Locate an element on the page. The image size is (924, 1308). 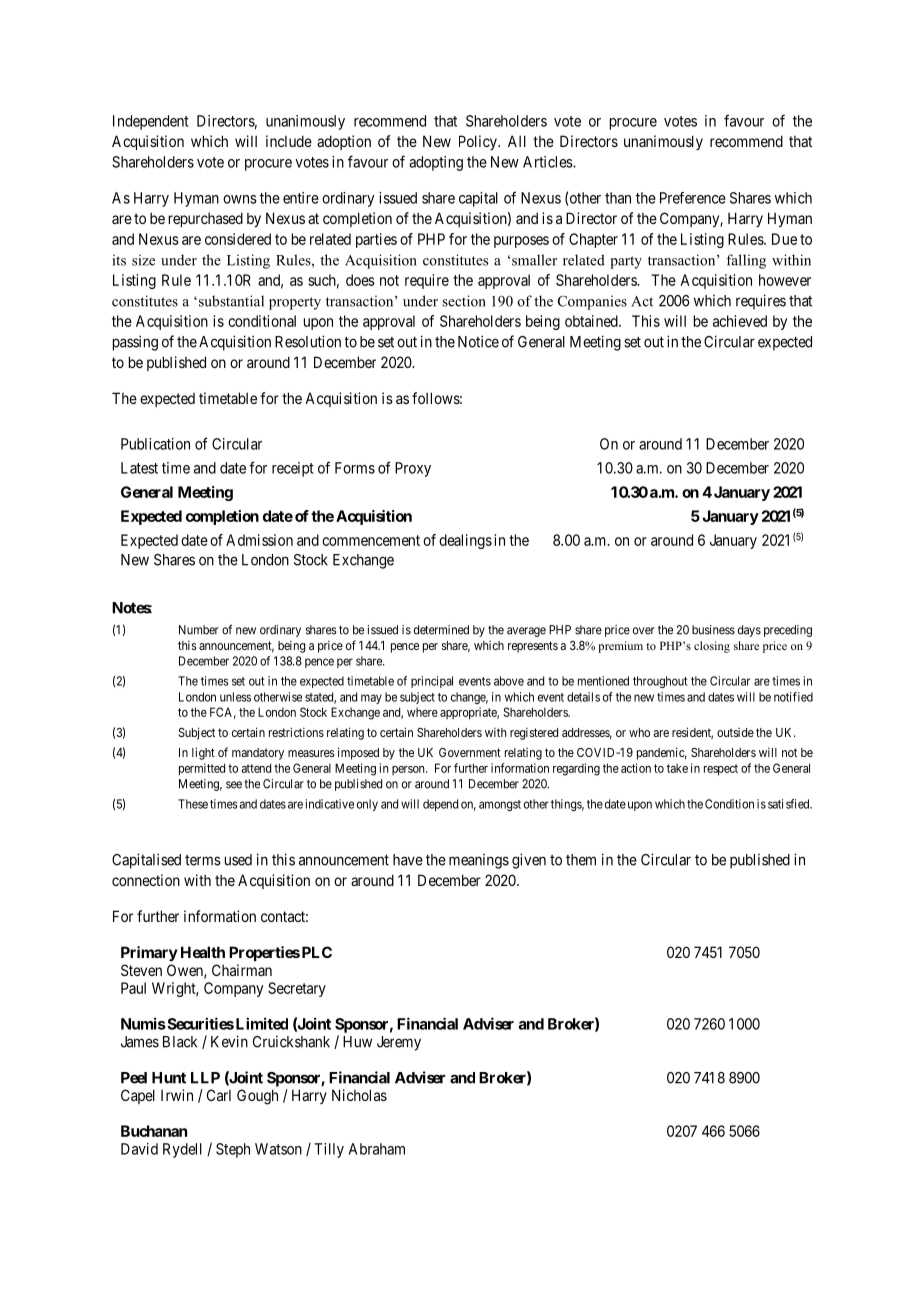
Notice is located at coordinates (478, 341).
